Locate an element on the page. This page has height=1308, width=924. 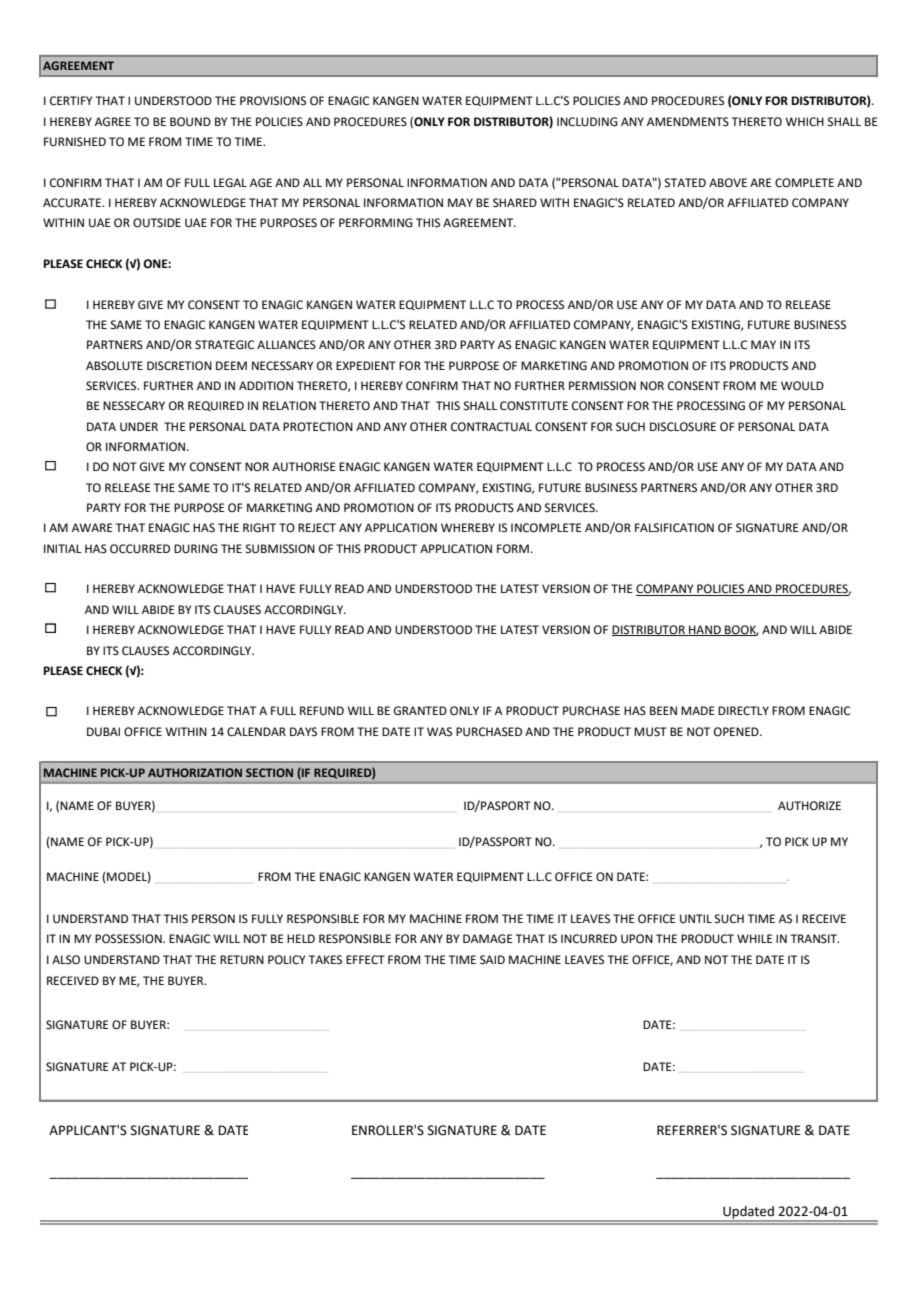
GRANTED is located at coordinates (420, 711).
